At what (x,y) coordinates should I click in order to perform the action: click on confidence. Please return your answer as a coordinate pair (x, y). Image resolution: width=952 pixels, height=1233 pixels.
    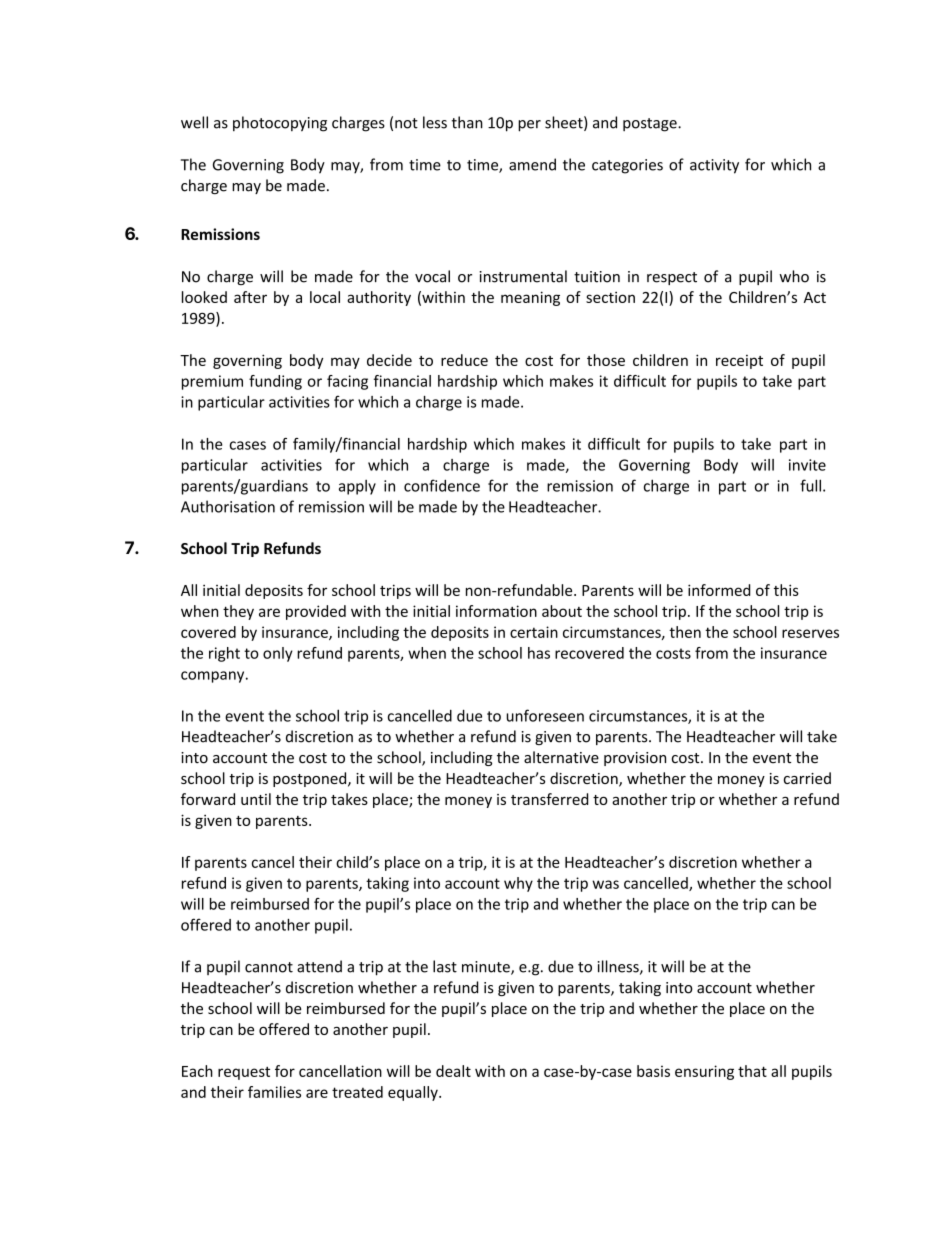
    Looking at the image, I should click on (442, 485).
